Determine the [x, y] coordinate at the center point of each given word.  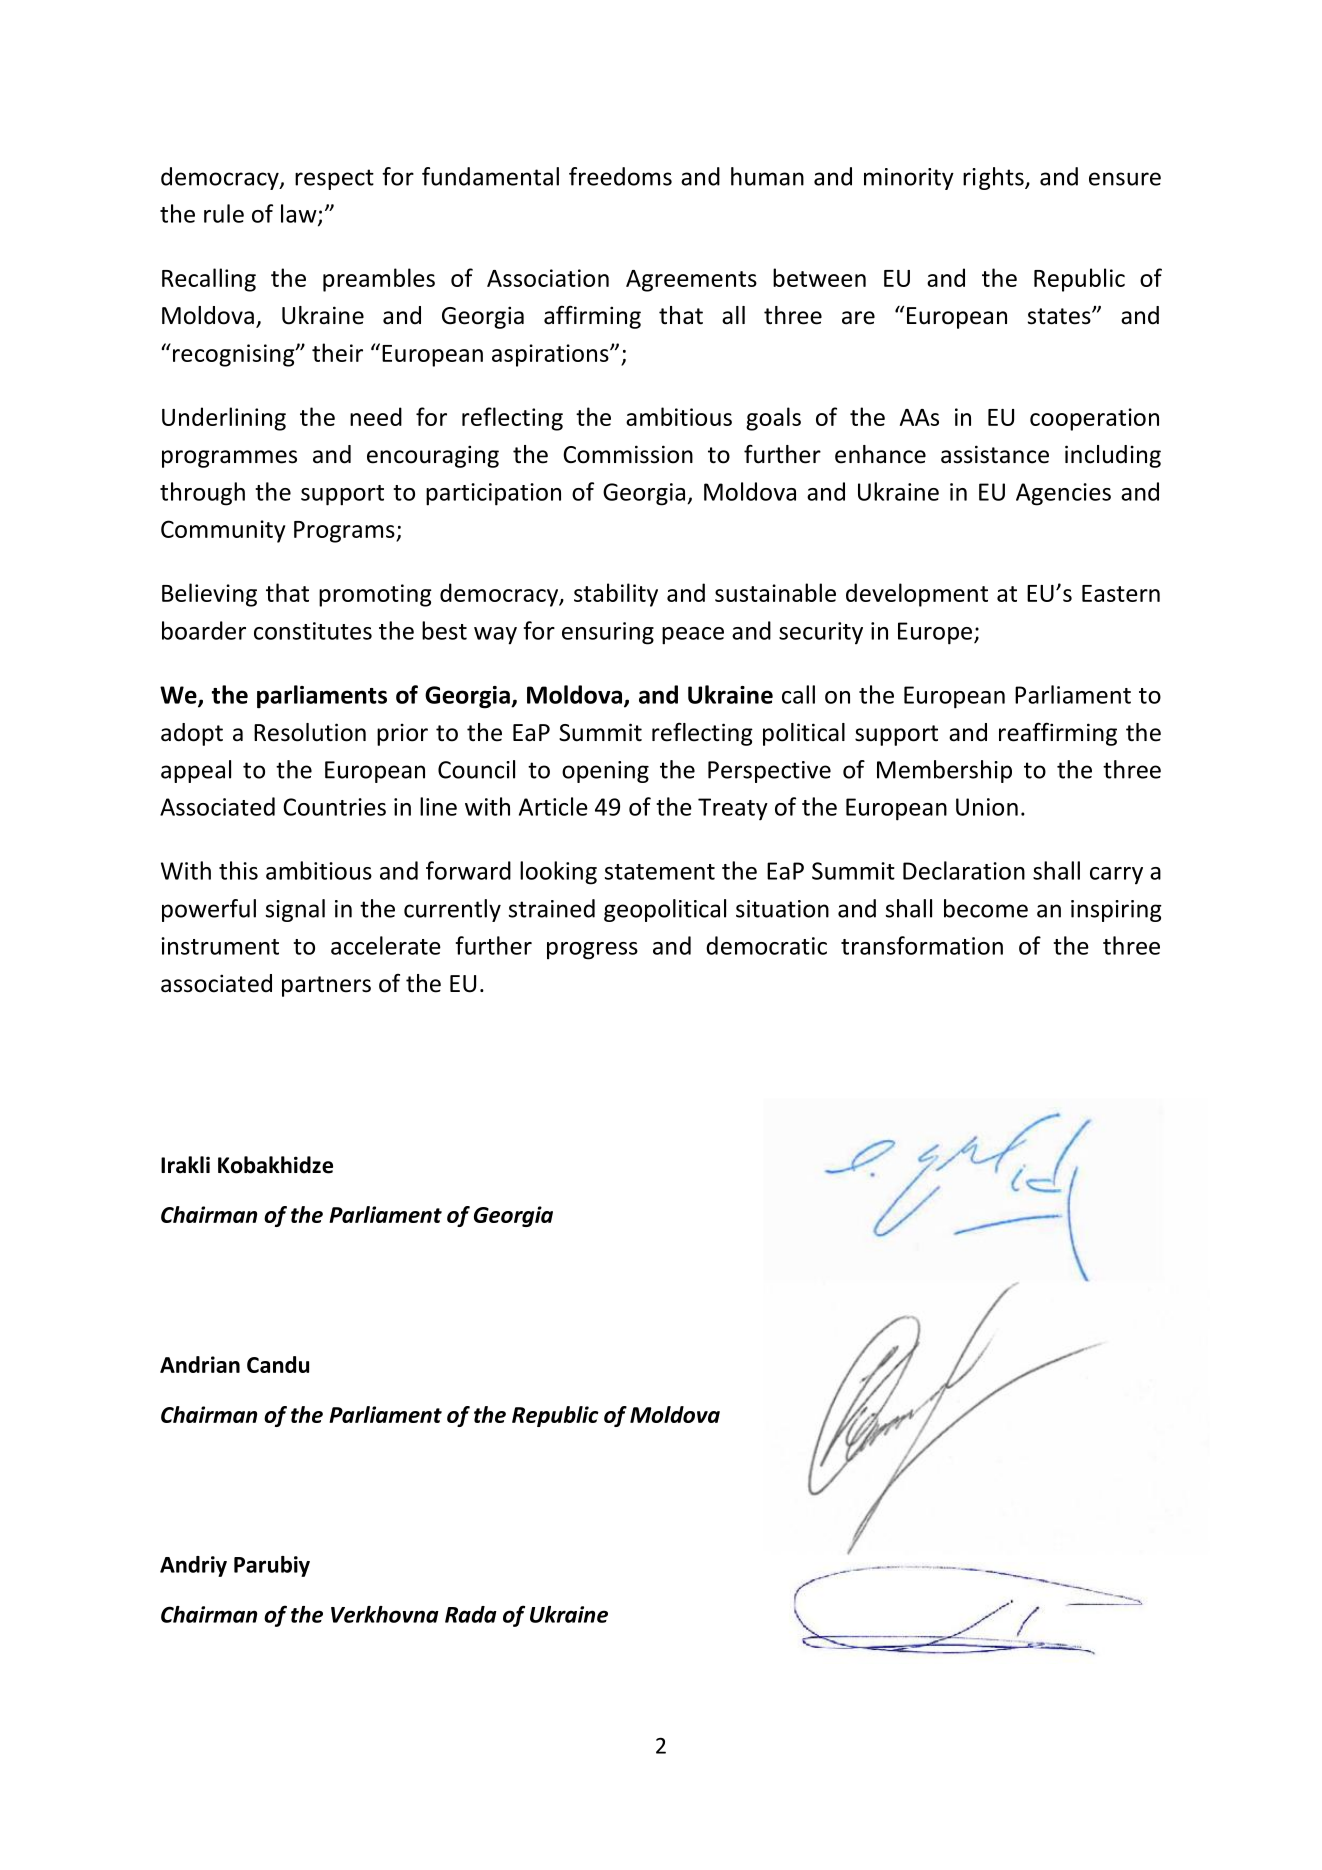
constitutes [313, 631]
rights [994, 178]
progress [592, 951]
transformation [922, 945]
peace [693, 636]
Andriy [193, 1566]
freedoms [620, 176]
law [300, 214]
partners [326, 986]
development [917, 595]
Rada [471, 1614]
